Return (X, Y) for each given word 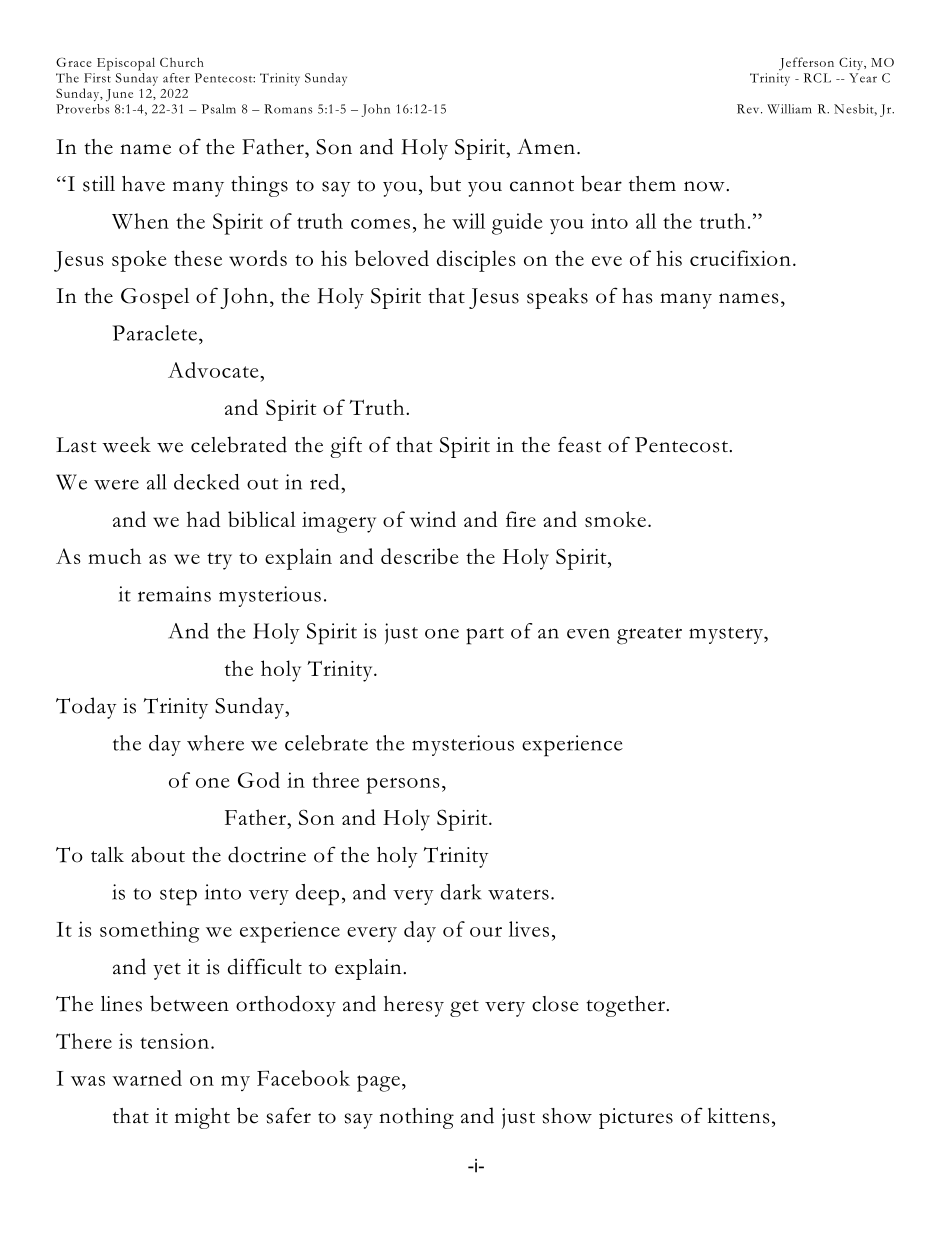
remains (174, 594)
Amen (546, 146)
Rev (749, 109)
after (176, 78)
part (485, 636)
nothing (416, 1118)
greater (649, 636)
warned (147, 1078)
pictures (636, 1118)
